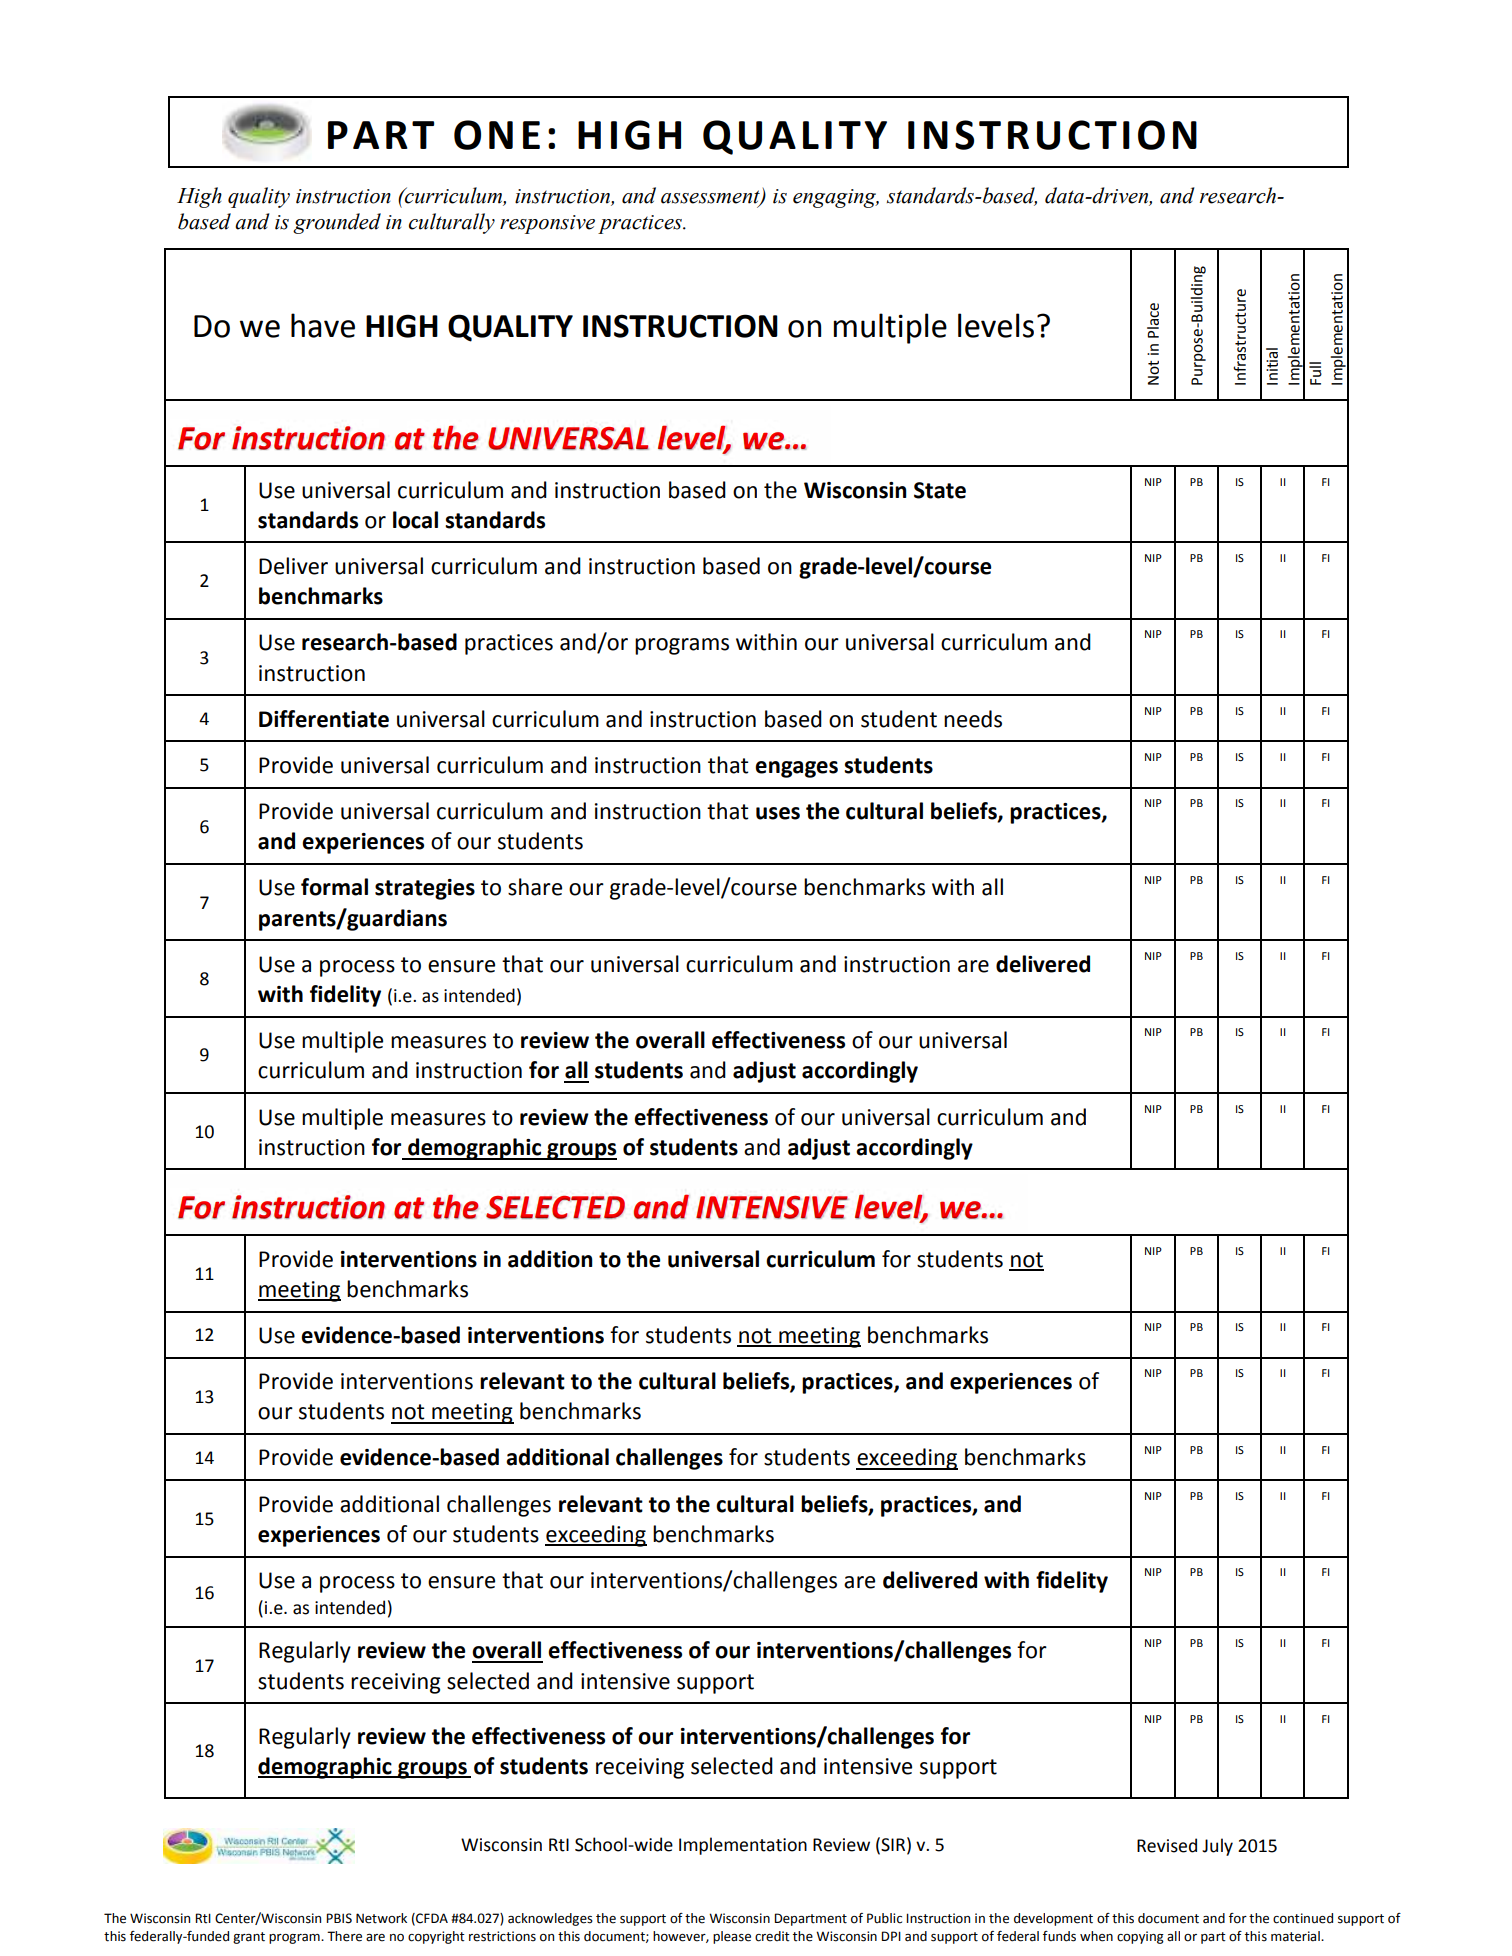 Image resolution: width=1512 pixels, height=1956 pixels. I want to click on strategies, so click(425, 889).
